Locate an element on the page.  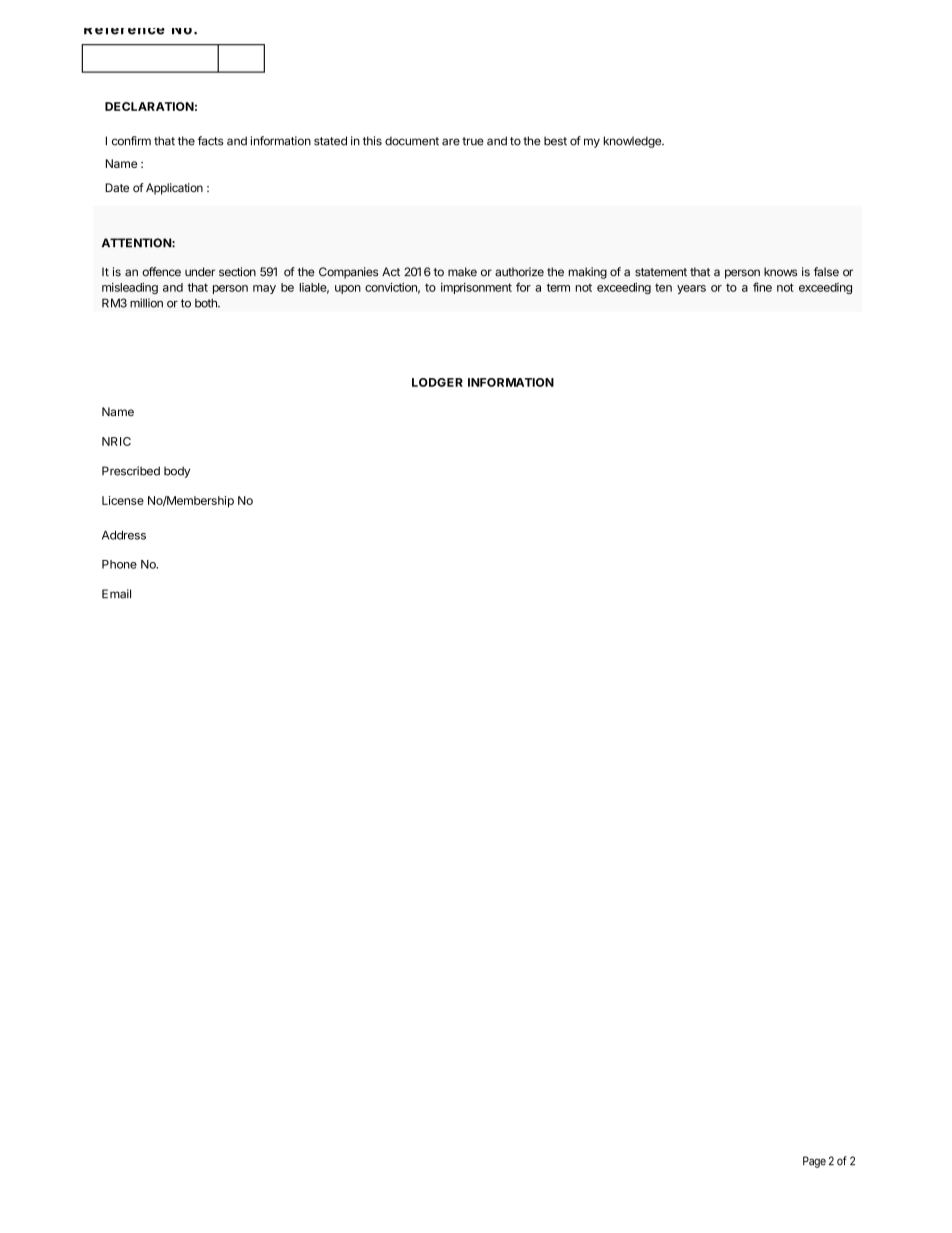
LODGER is located at coordinates (437, 382).
